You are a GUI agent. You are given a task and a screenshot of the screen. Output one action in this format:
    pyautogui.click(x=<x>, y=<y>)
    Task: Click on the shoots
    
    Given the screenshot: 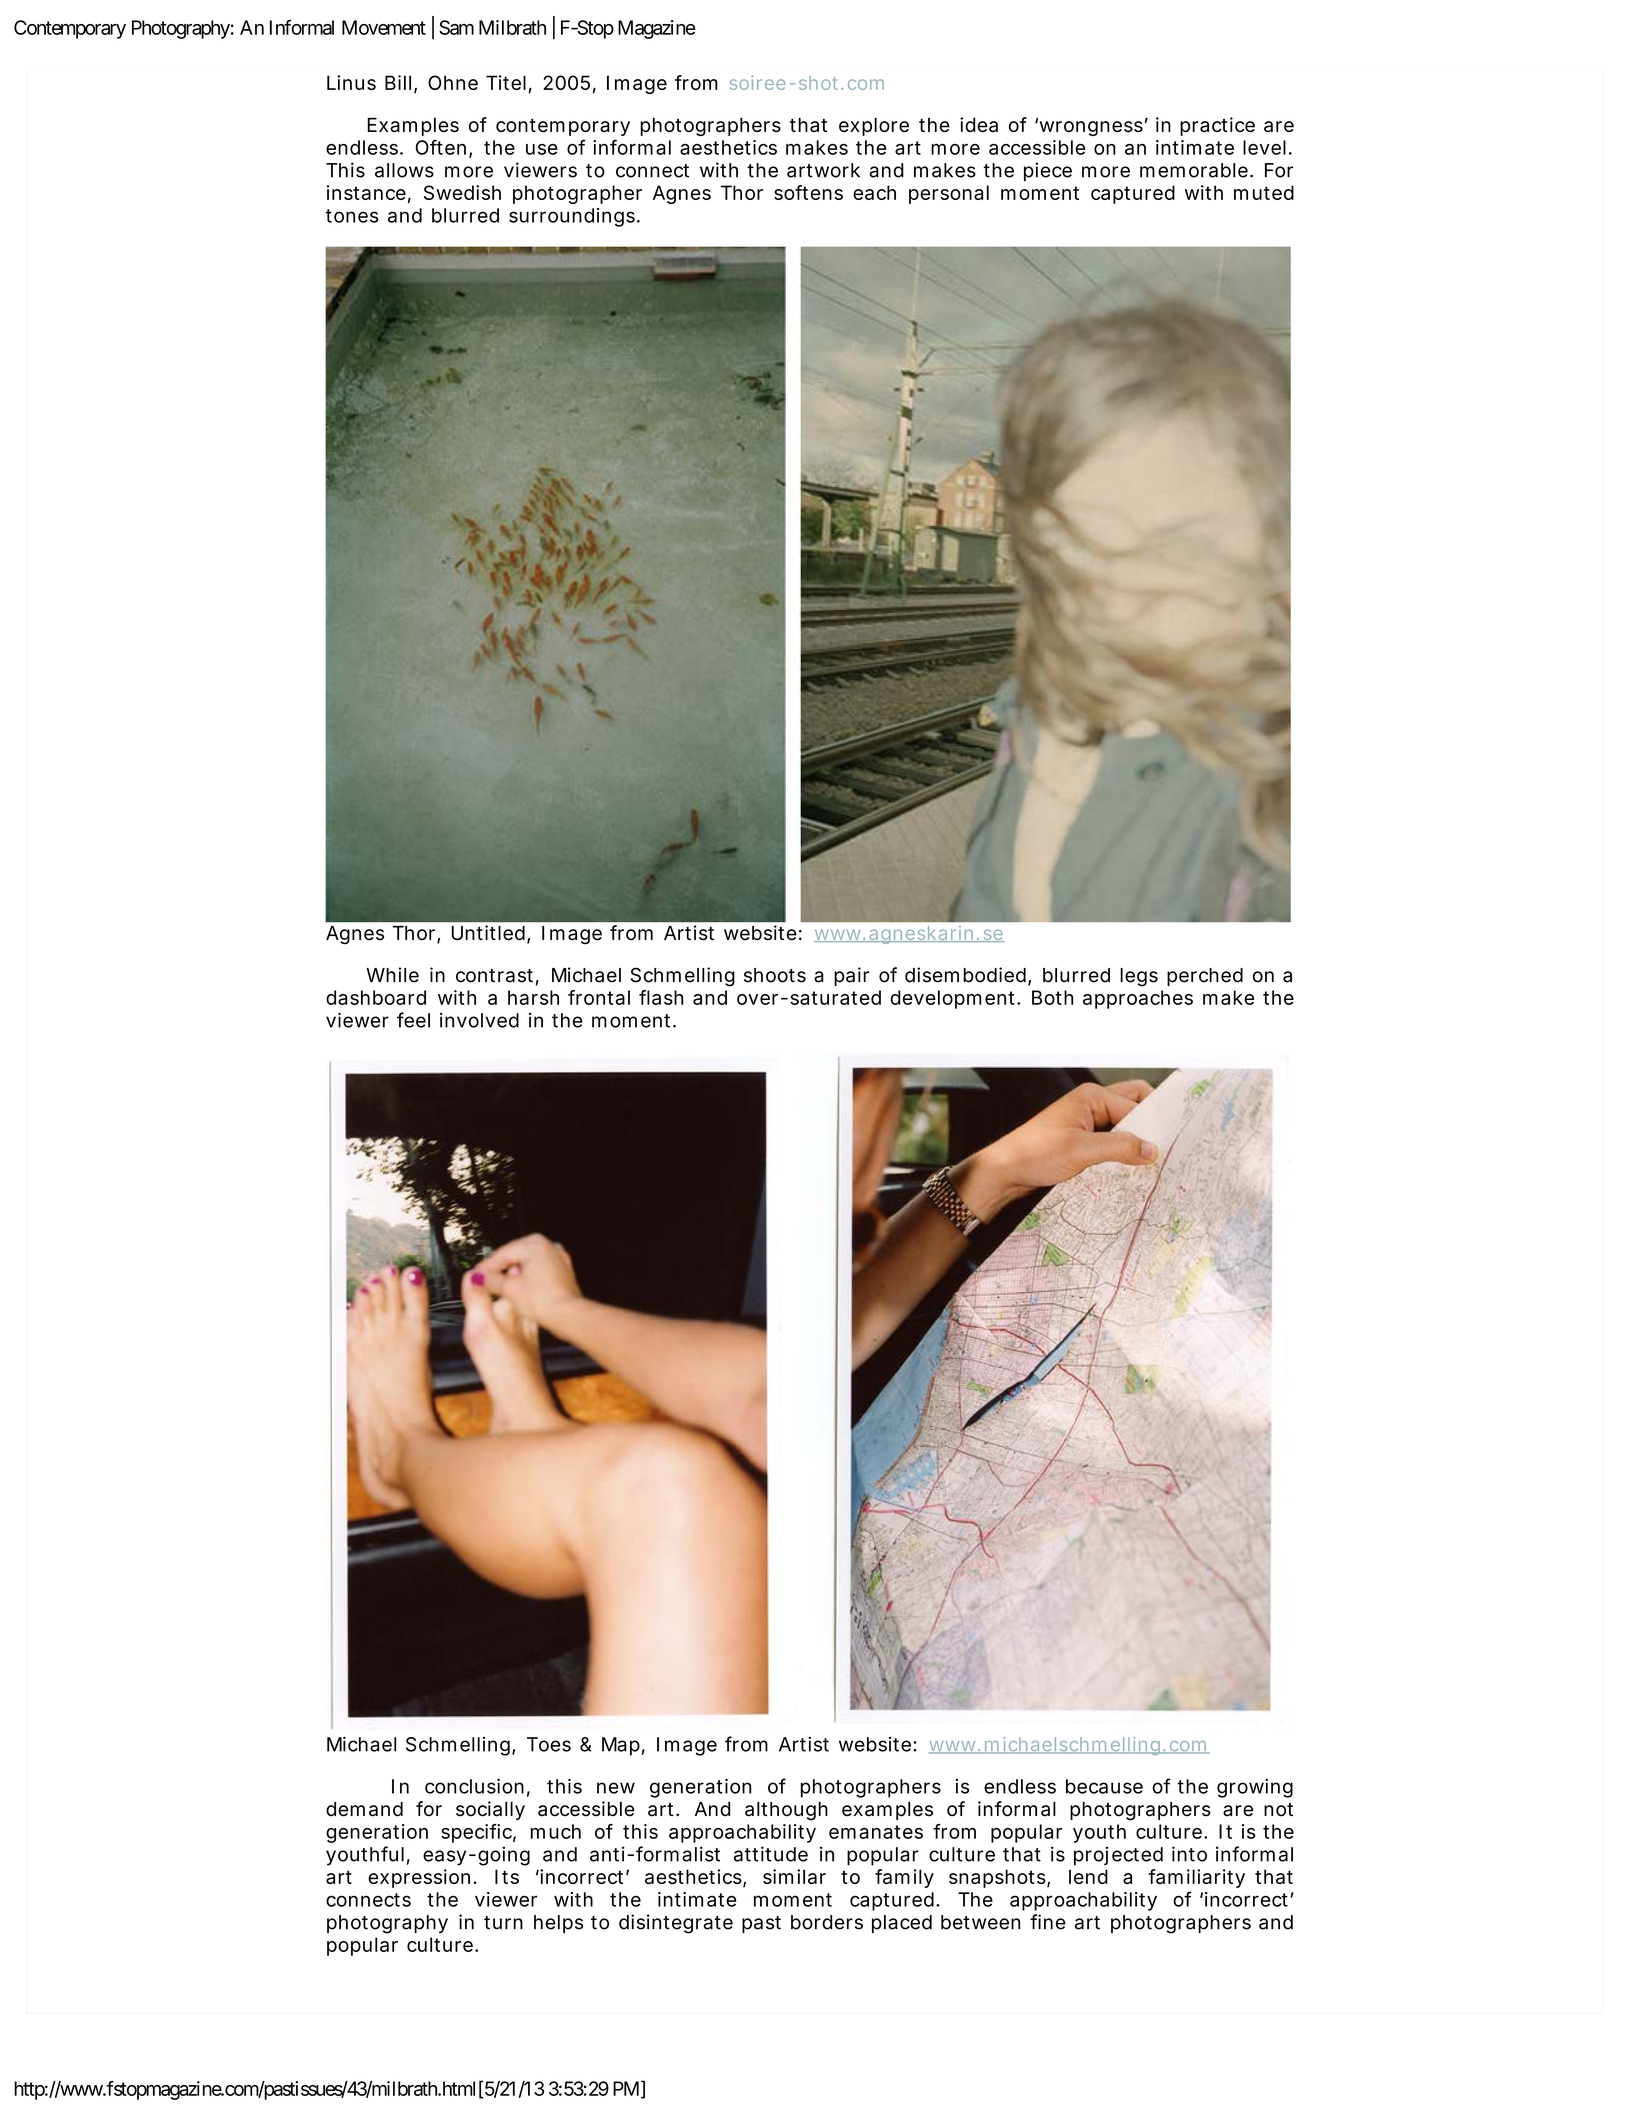 What is the action you would take?
    pyautogui.click(x=775, y=975)
